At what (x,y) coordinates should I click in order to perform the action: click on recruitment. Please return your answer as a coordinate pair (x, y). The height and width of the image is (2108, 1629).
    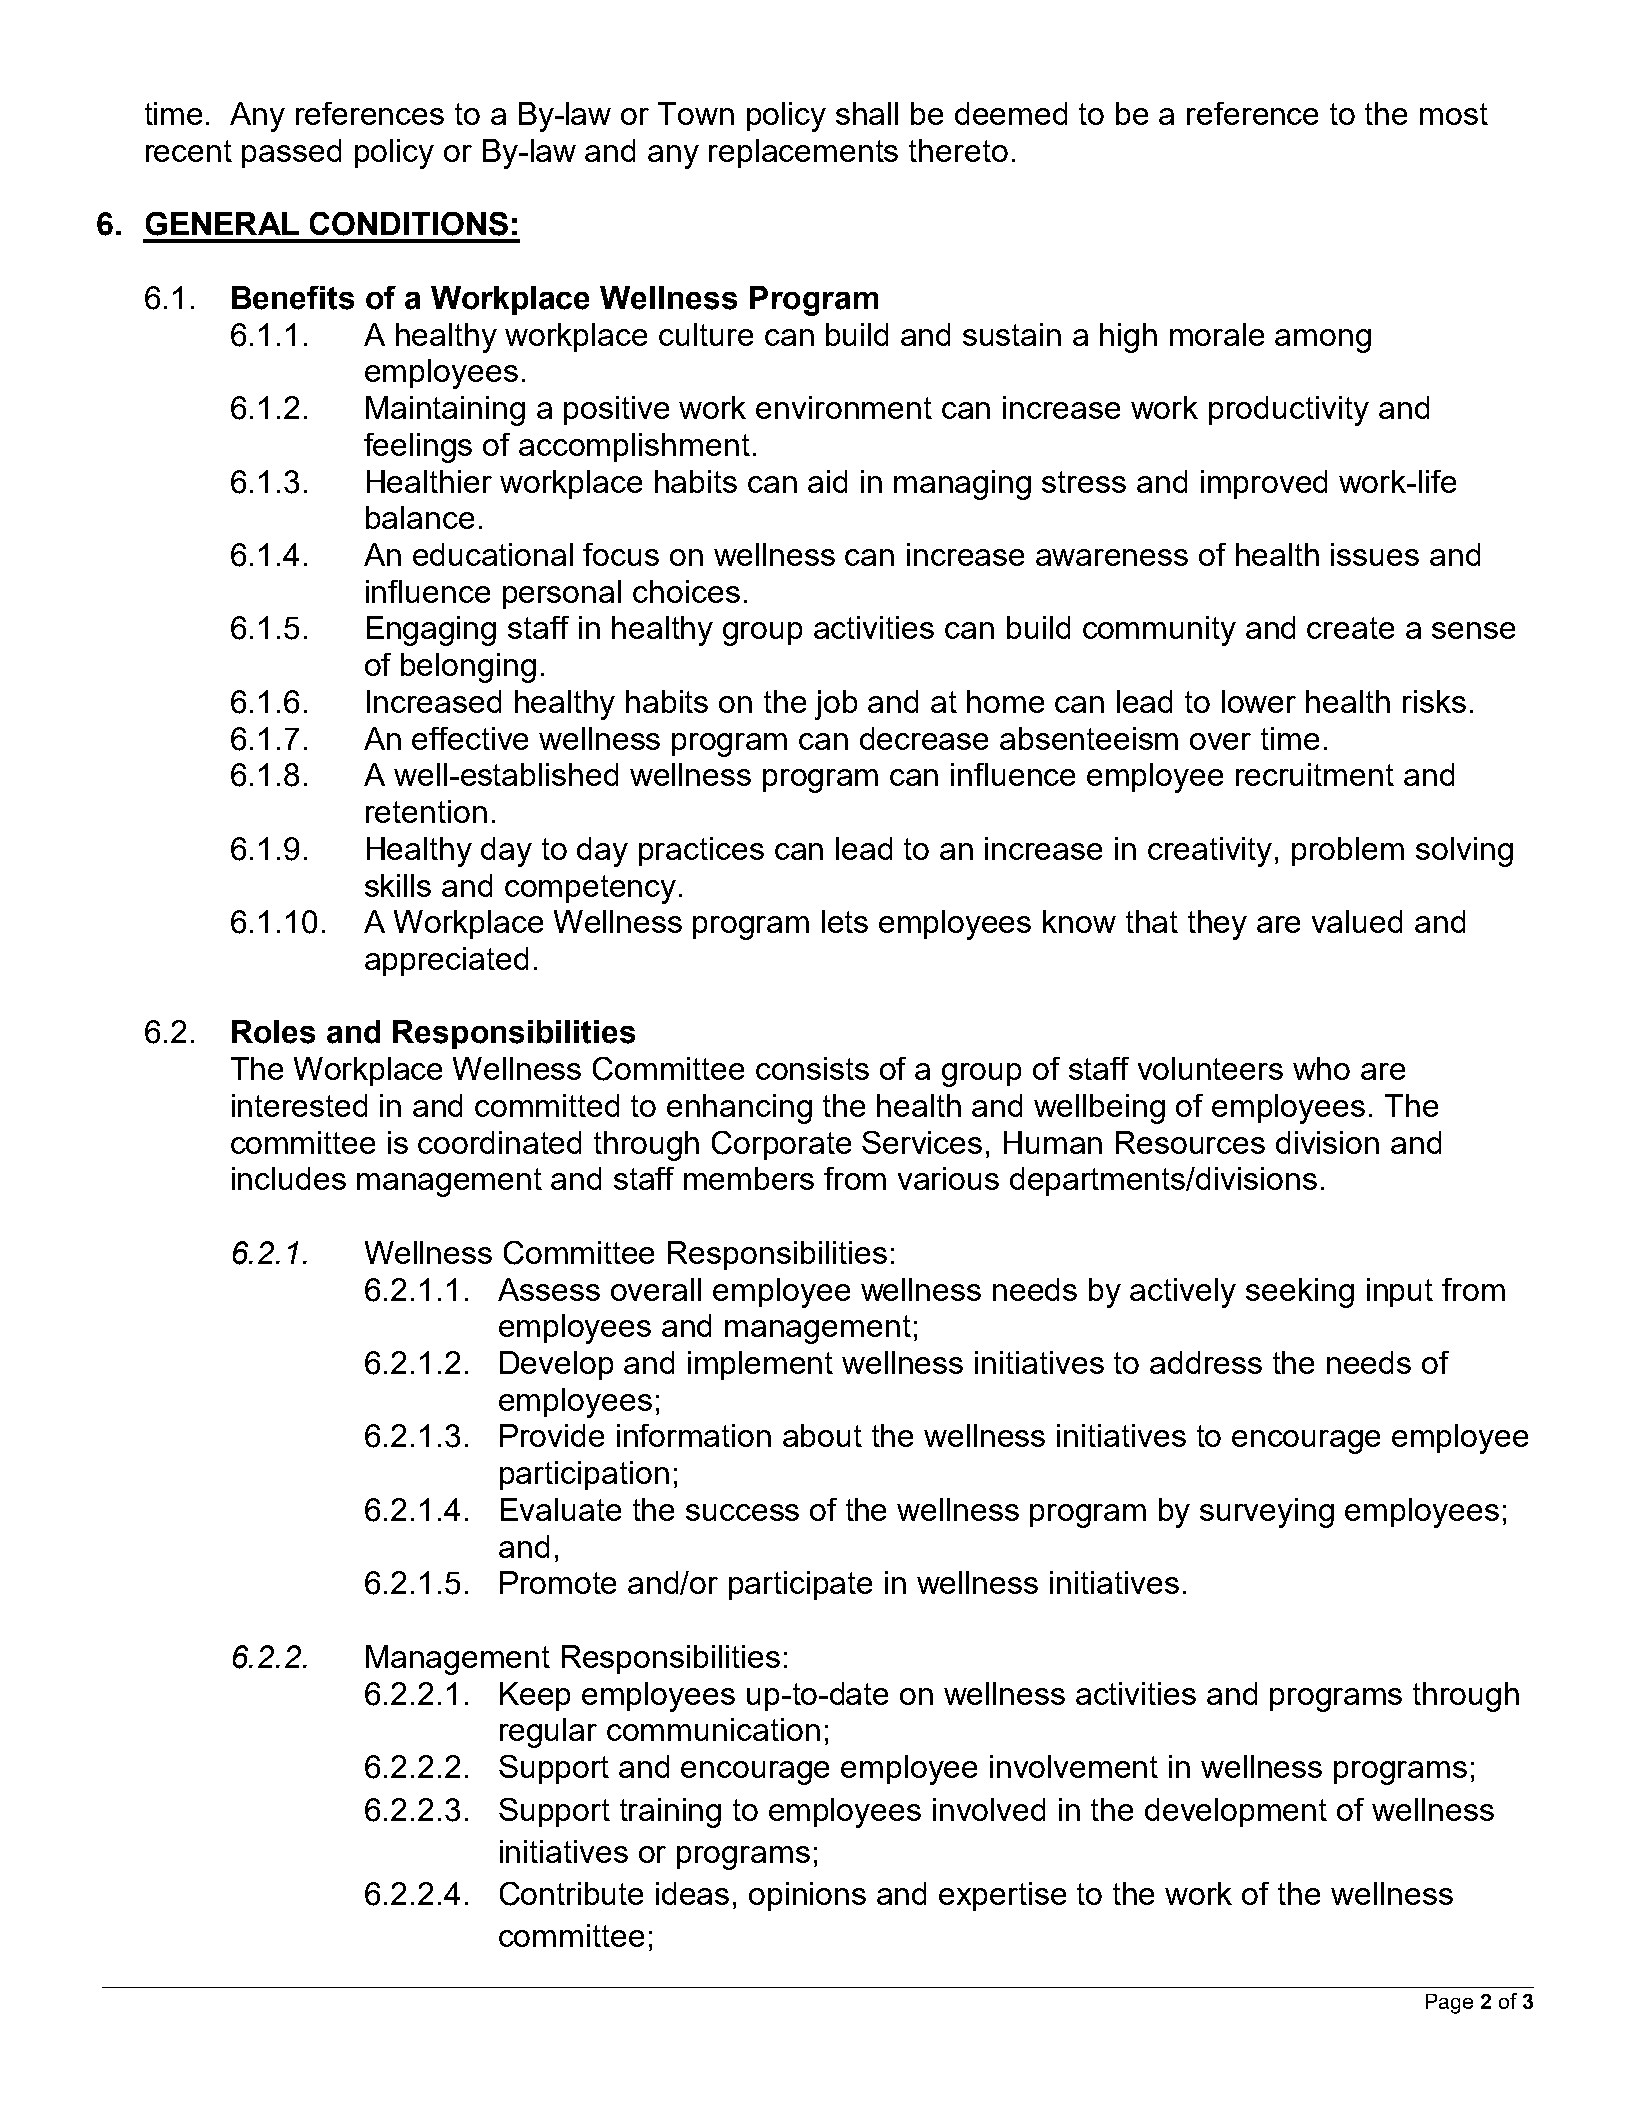
    Looking at the image, I should click on (1315, 774).
